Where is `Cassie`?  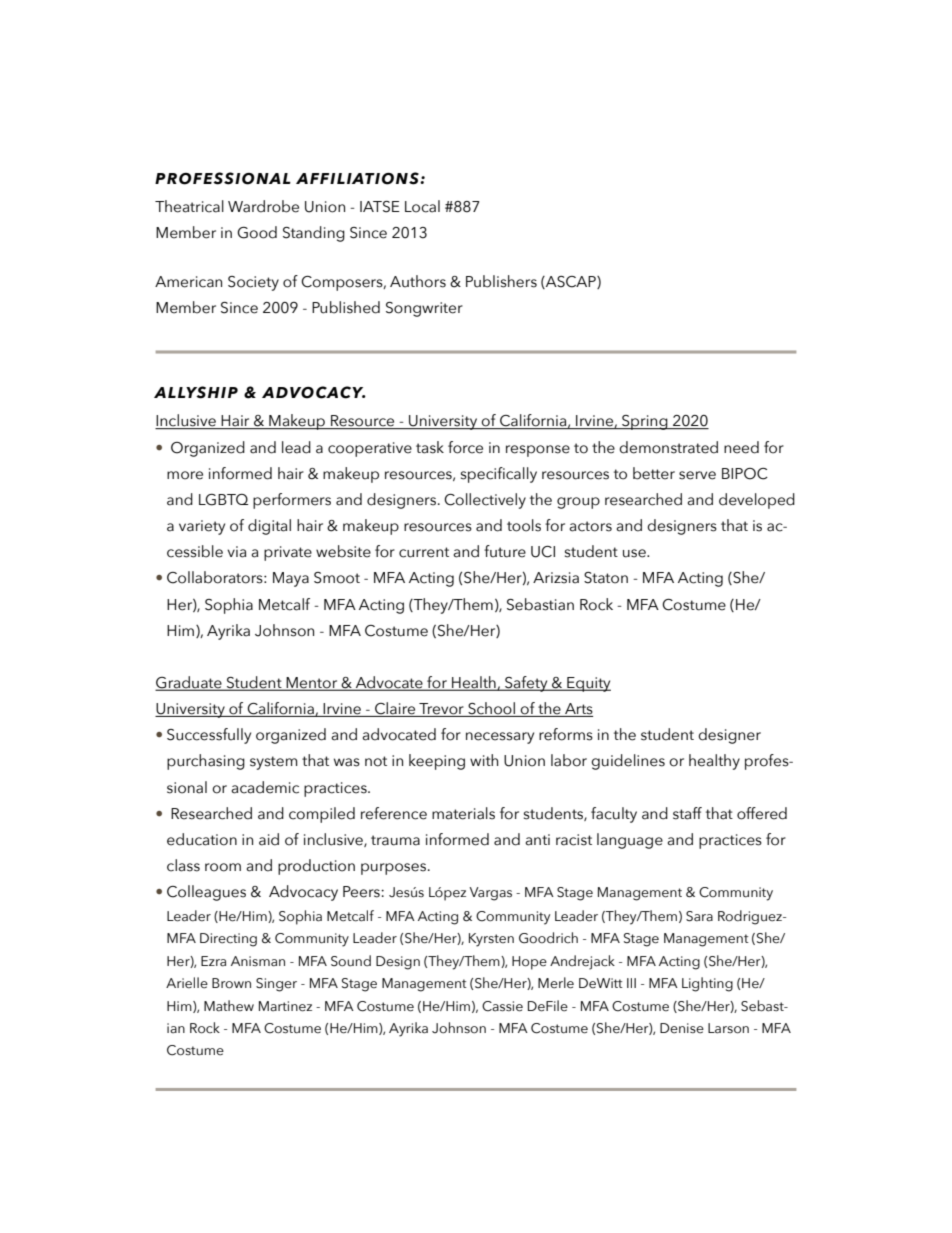 Cassie is located at coordinates (502, 1006).
